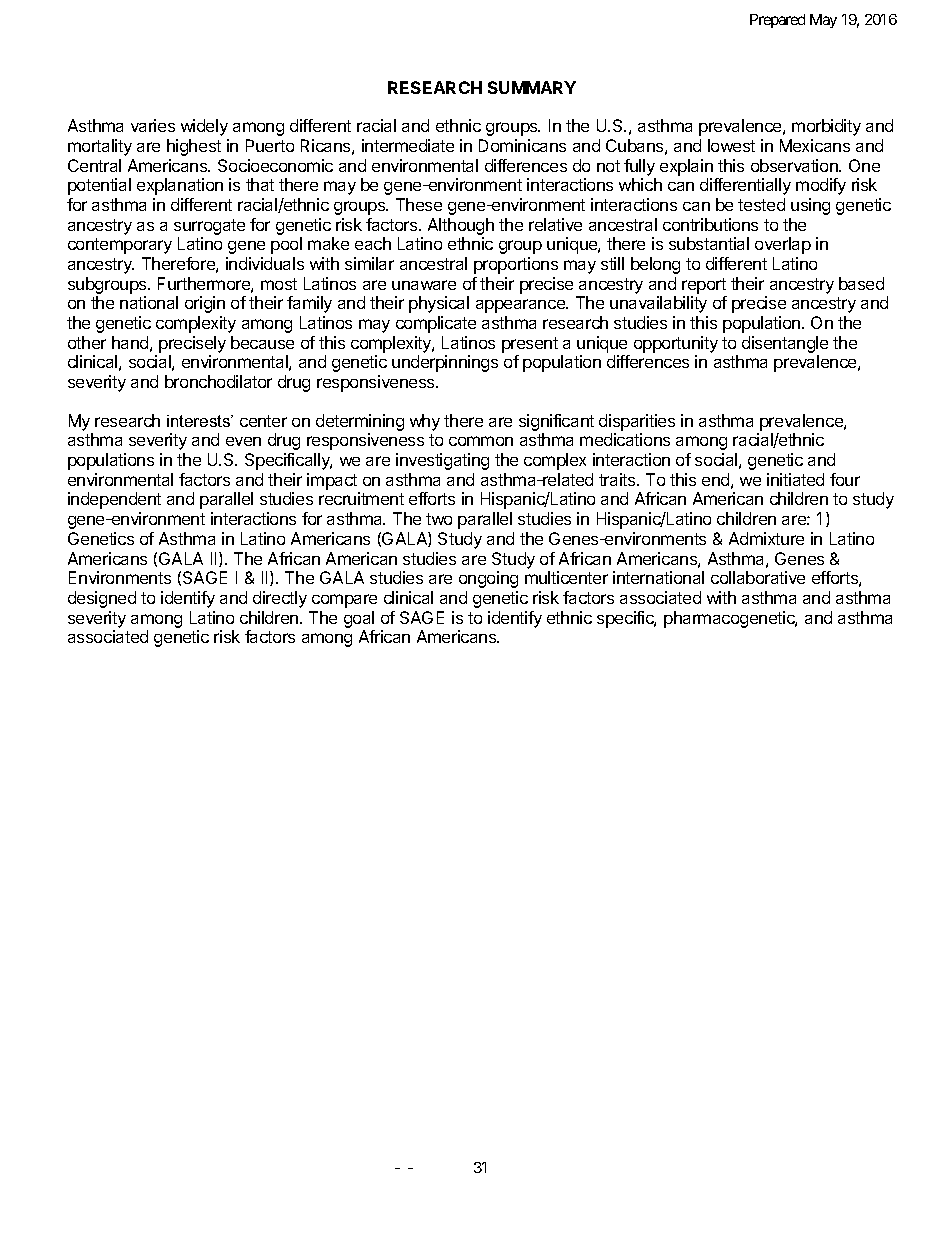  I want to click on Prepared, so click(777, 21).
